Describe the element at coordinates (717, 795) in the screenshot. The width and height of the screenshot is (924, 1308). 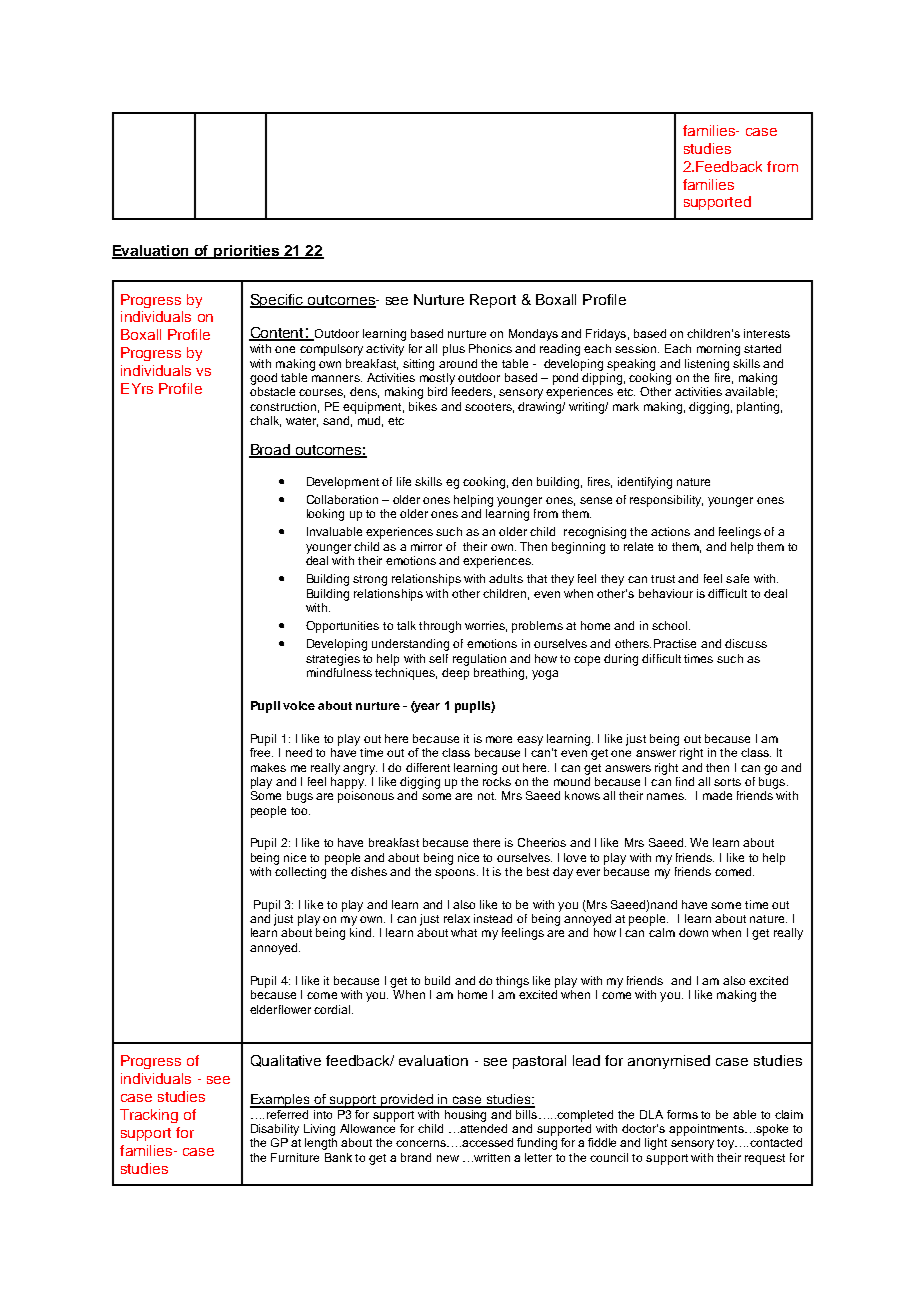
I see `made` at that location.
